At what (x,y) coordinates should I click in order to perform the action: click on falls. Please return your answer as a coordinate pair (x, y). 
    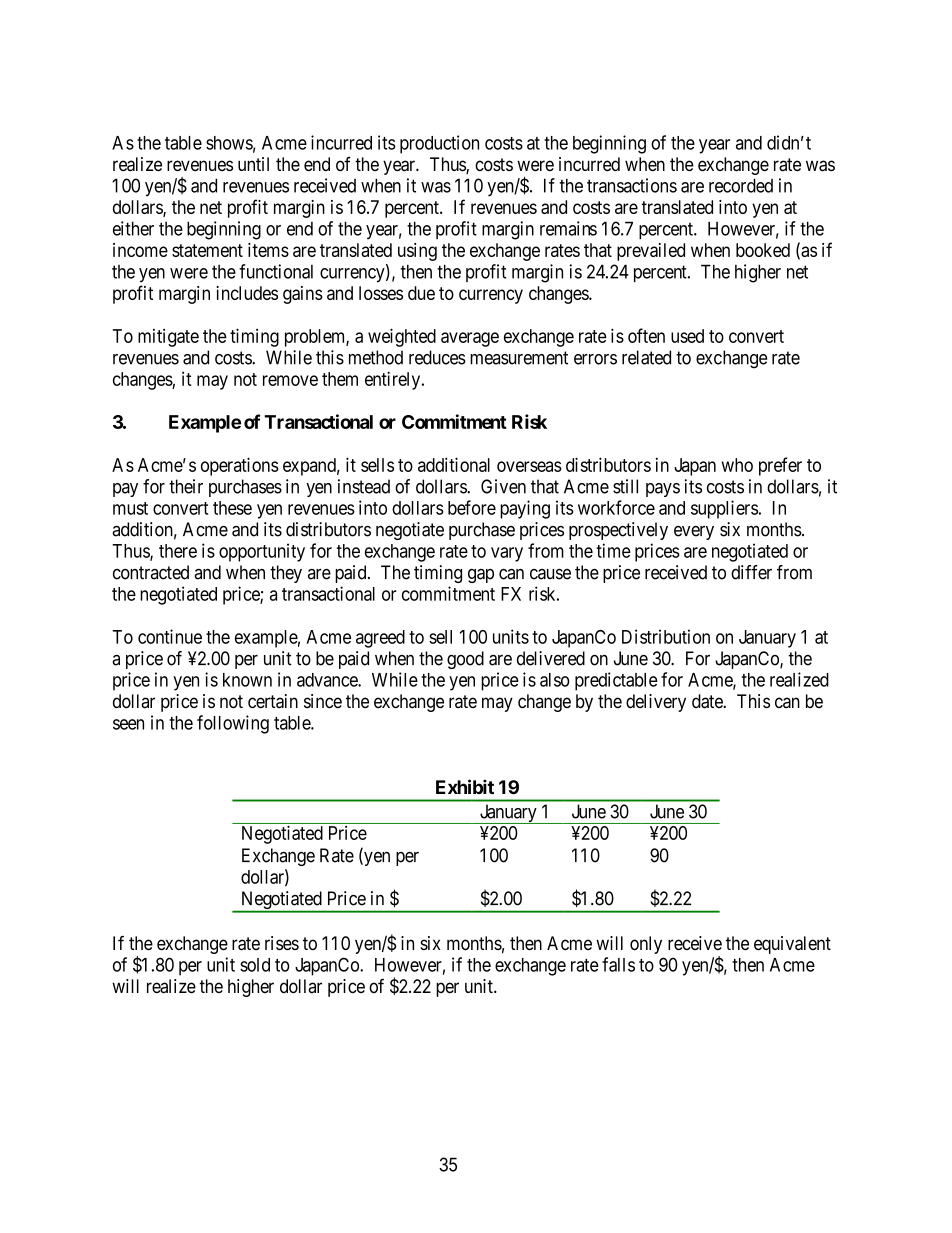
    Looking at the image, I should click on (618, 964).
